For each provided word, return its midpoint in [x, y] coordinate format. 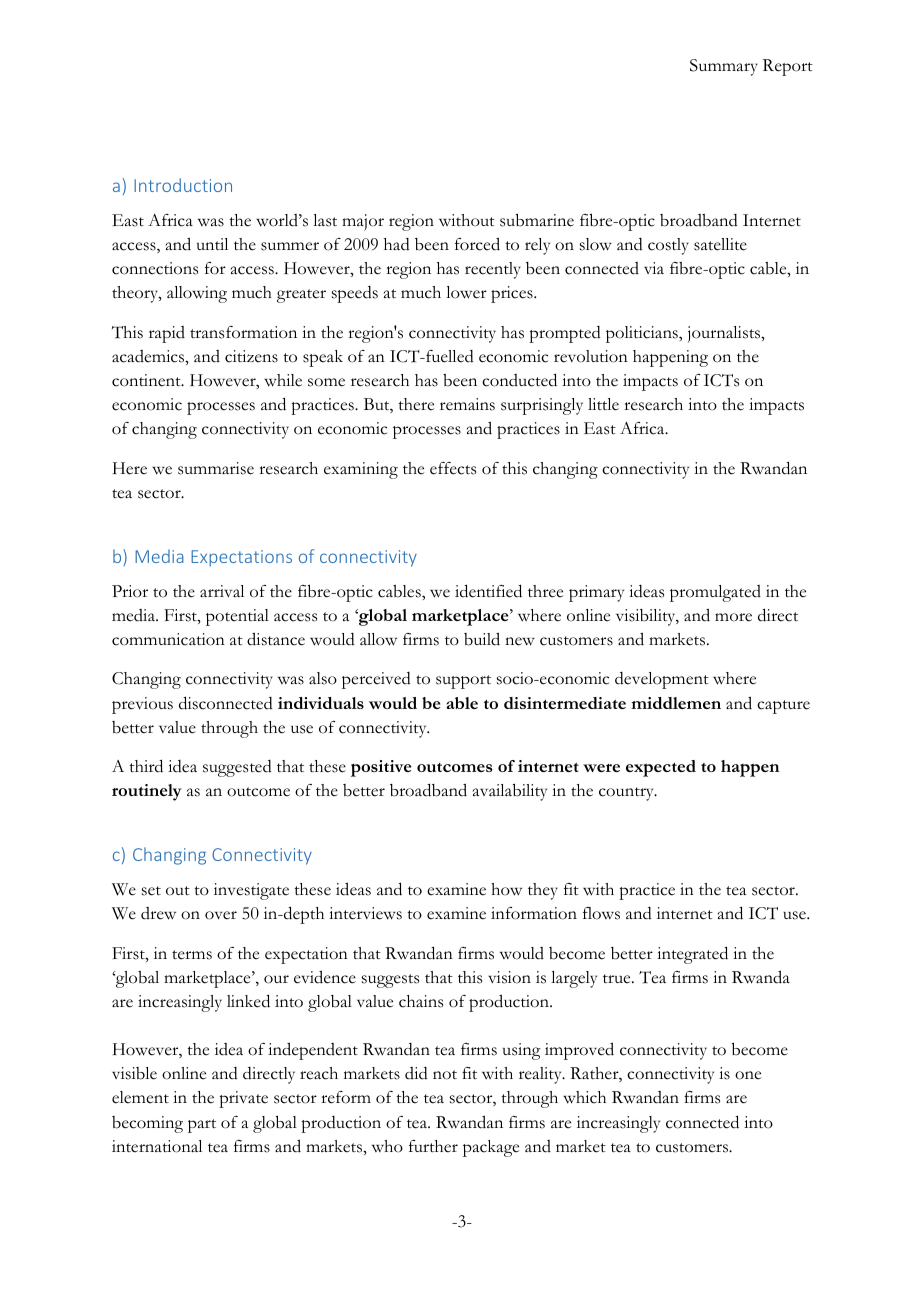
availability [510, 792]
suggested [237, 768]
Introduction [183, 185]
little [603, 404]
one [748, 1075]
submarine [537, 220]
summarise [216, 468]
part [202, 1126]
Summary [724, 67]
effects [453, 468]
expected [661, 768]
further [433, 1146]
